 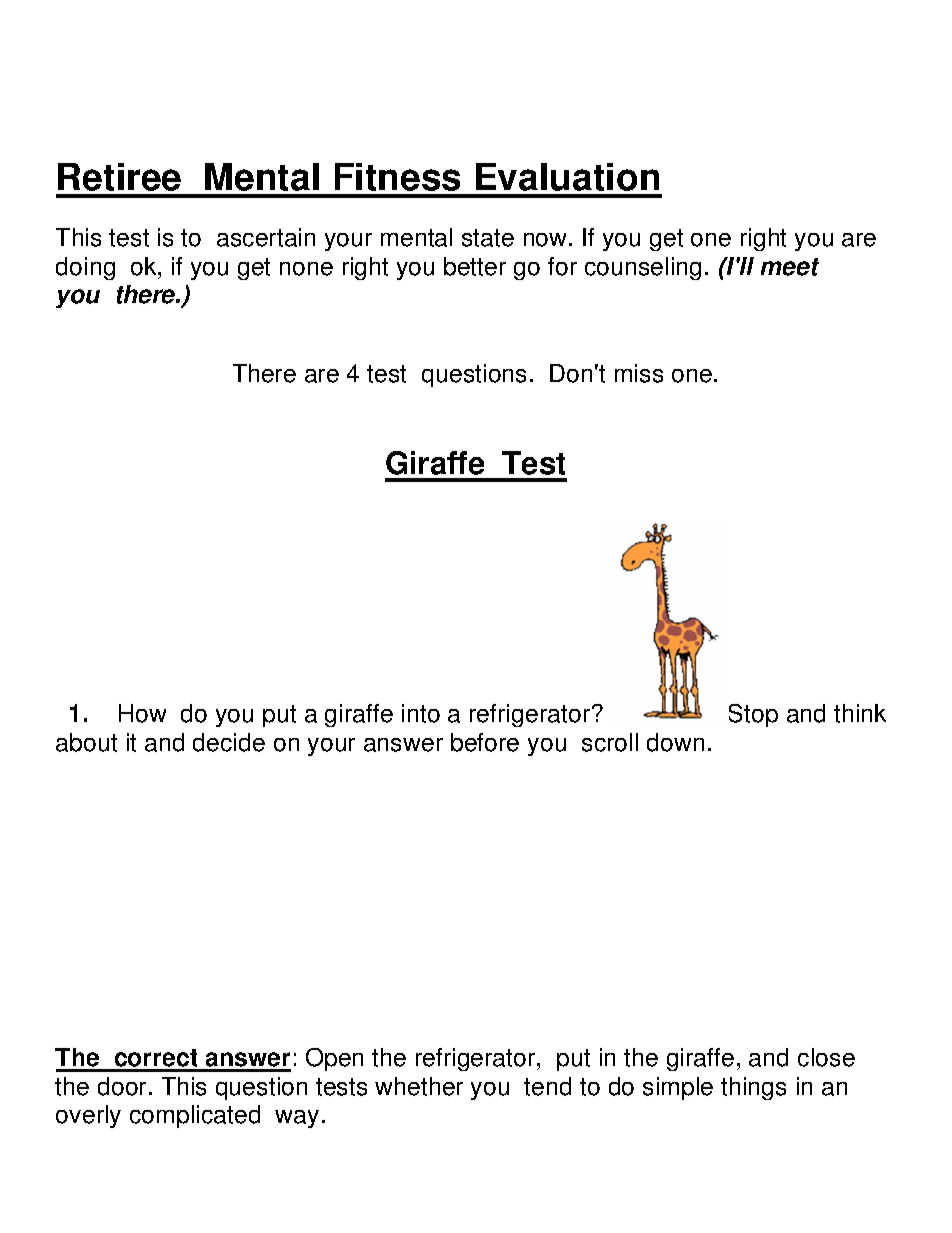 What do you see at coordinates (229, 742) in the page?
I see `decide` at bounding box center [229, 742].
